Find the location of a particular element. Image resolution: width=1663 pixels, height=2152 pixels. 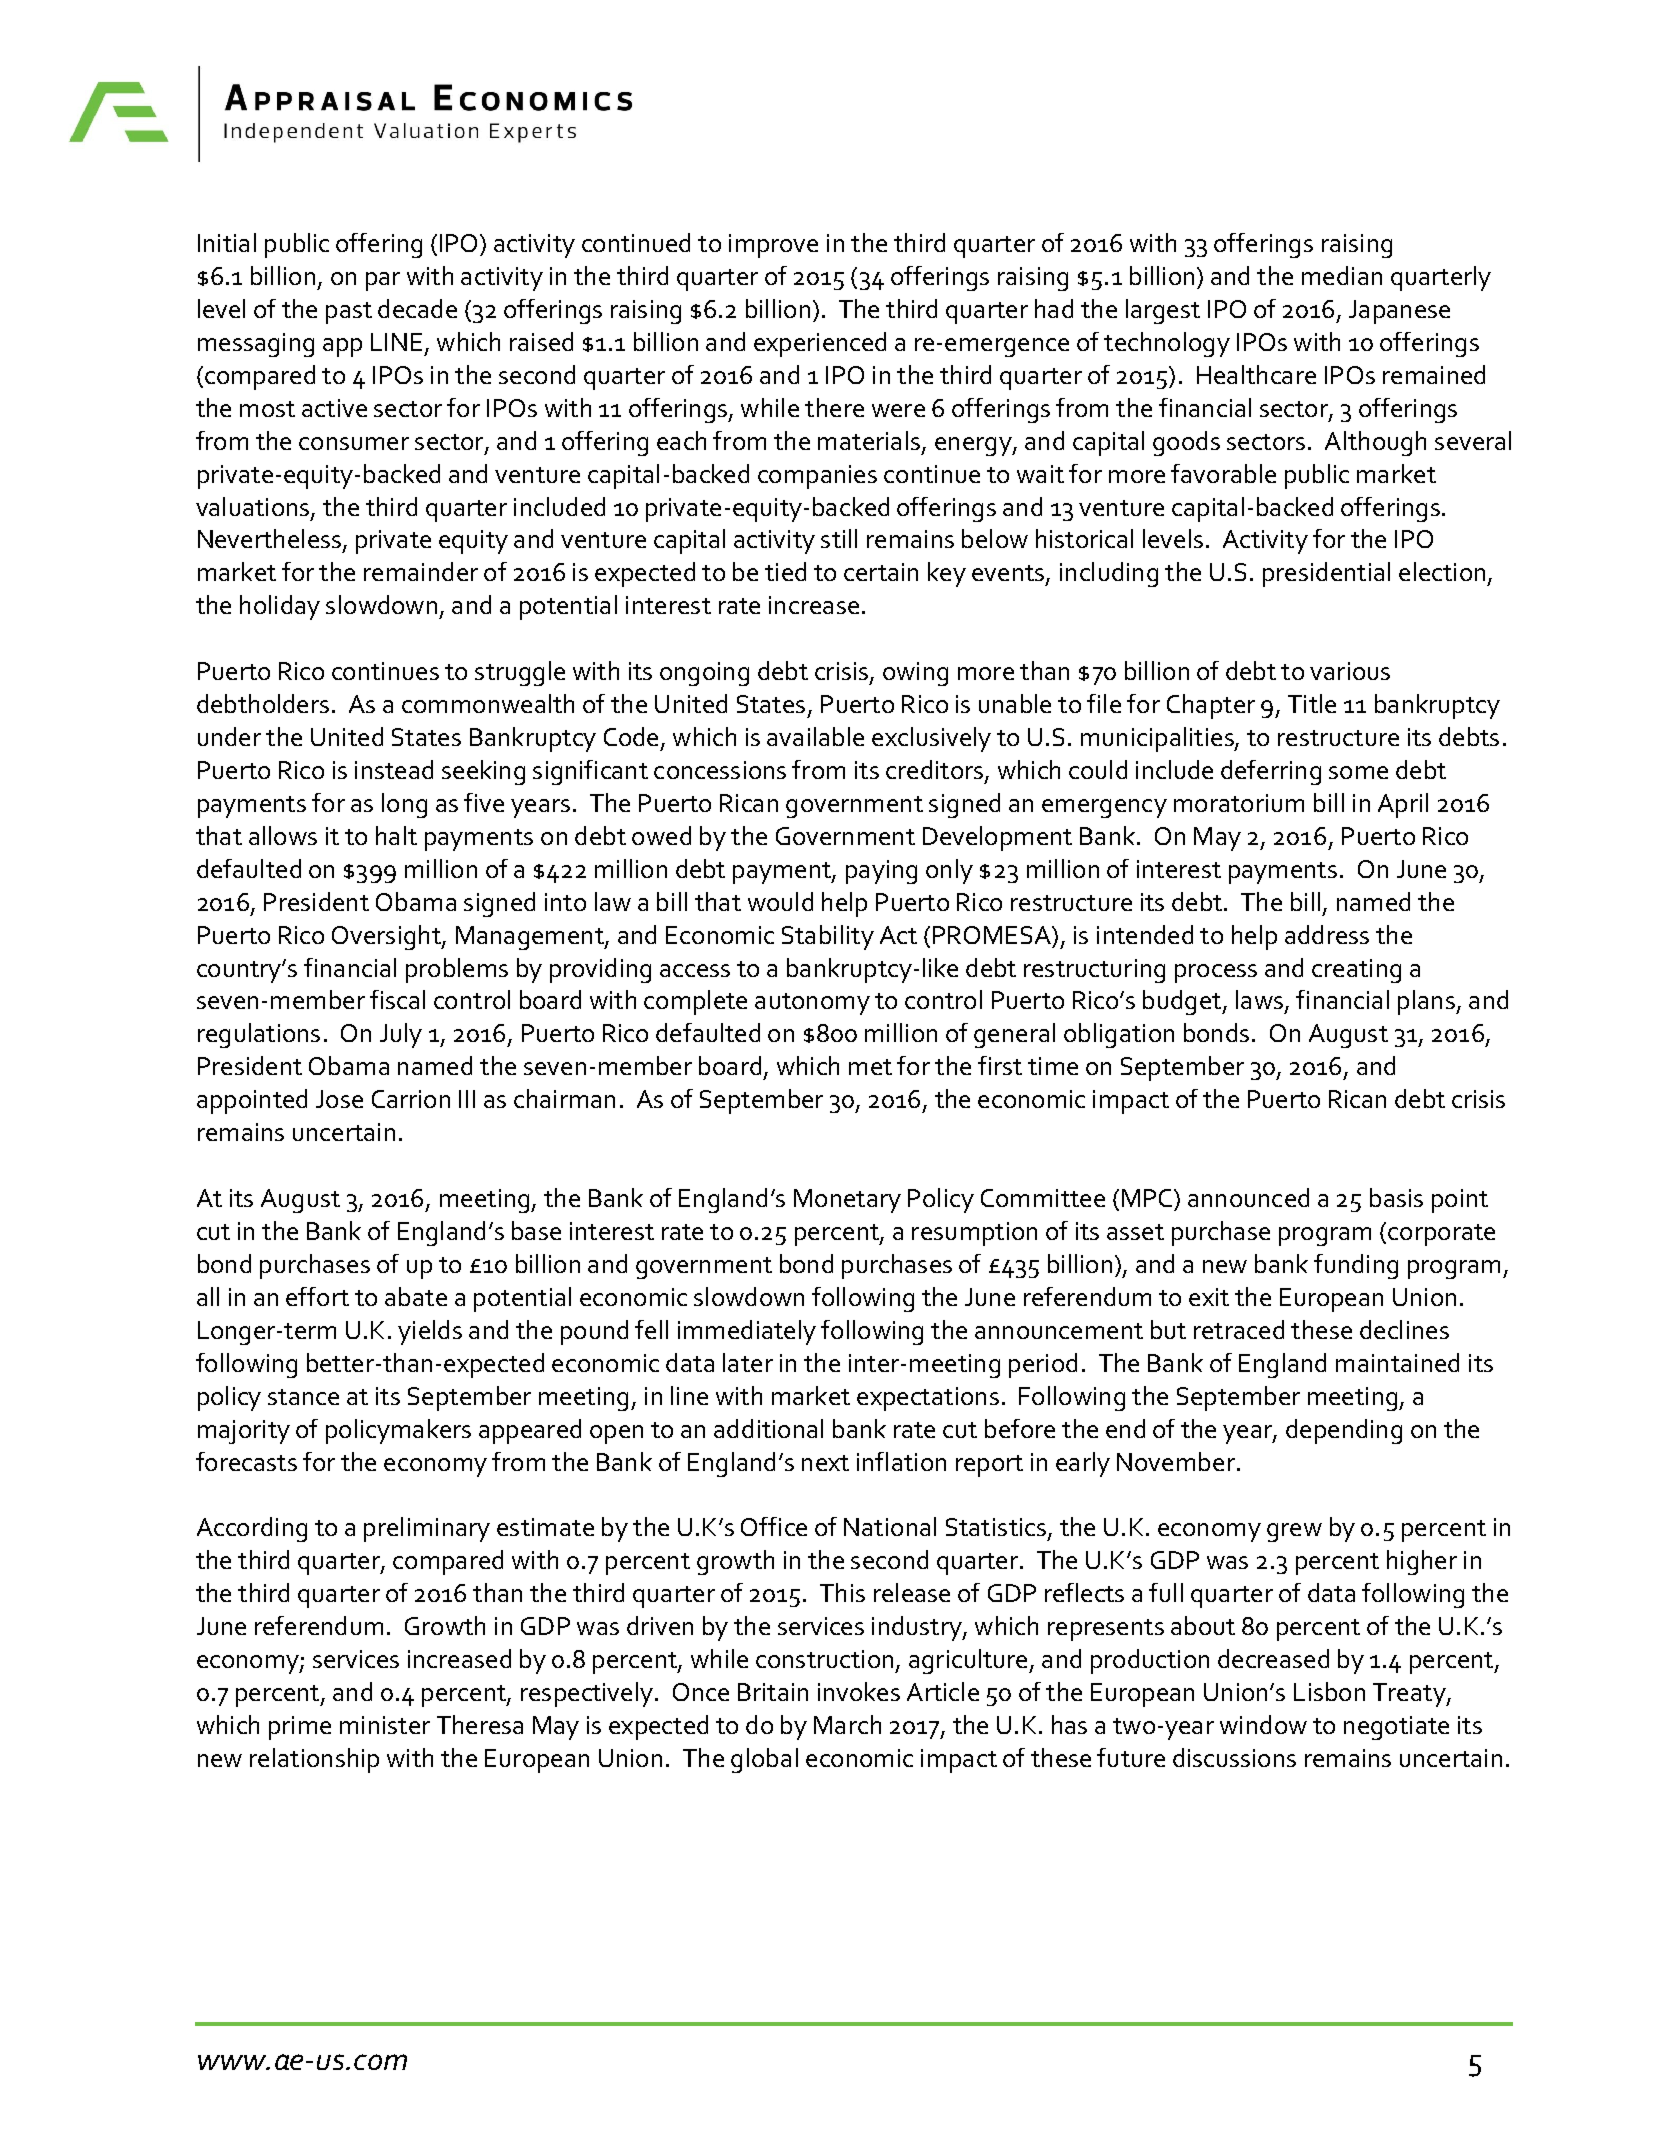

holiday is located at coordinates (280, 607).
